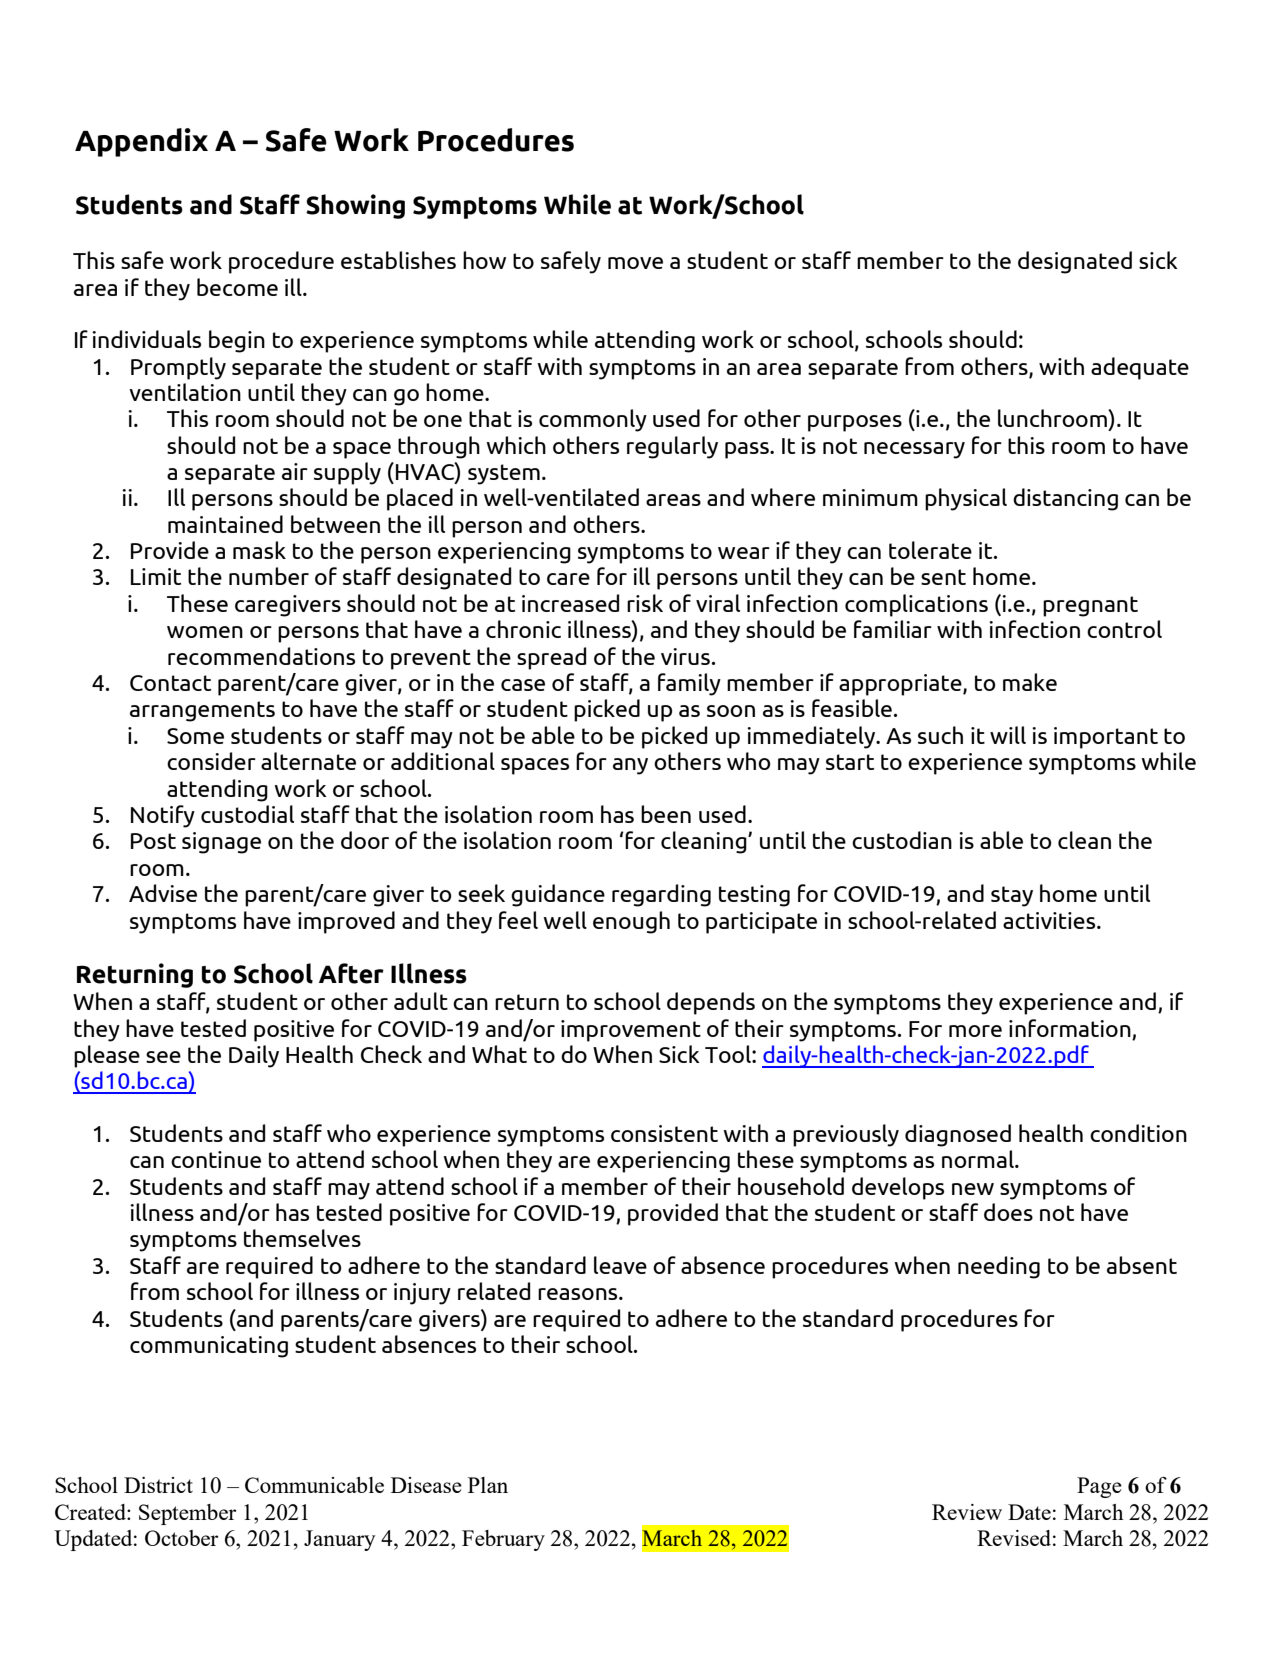  Describe the element at coordinates (1065, 499) in the page. I see `distancing` at that location.
